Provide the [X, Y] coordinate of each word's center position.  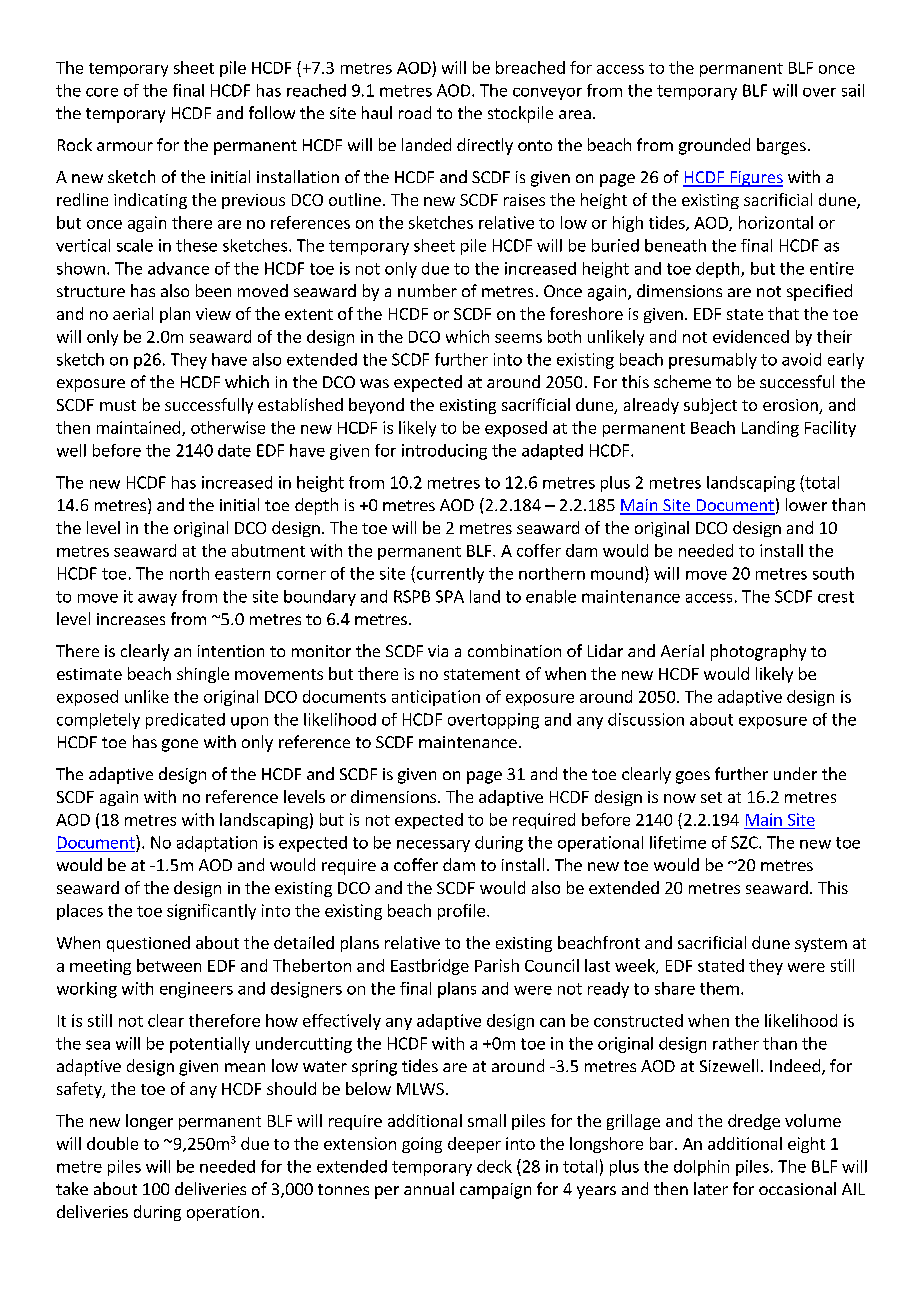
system [821, 945]
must [118, 405]
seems [518, 338]
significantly [211, 912]
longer [149, 1122]
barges [781, 146]
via [438, 651]
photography [758, 652]
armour [125, 146]
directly [485, 146]
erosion [791, 406]
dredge [754, 1122]
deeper [474, 1145]
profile [461, 912]
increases [131, 619]
